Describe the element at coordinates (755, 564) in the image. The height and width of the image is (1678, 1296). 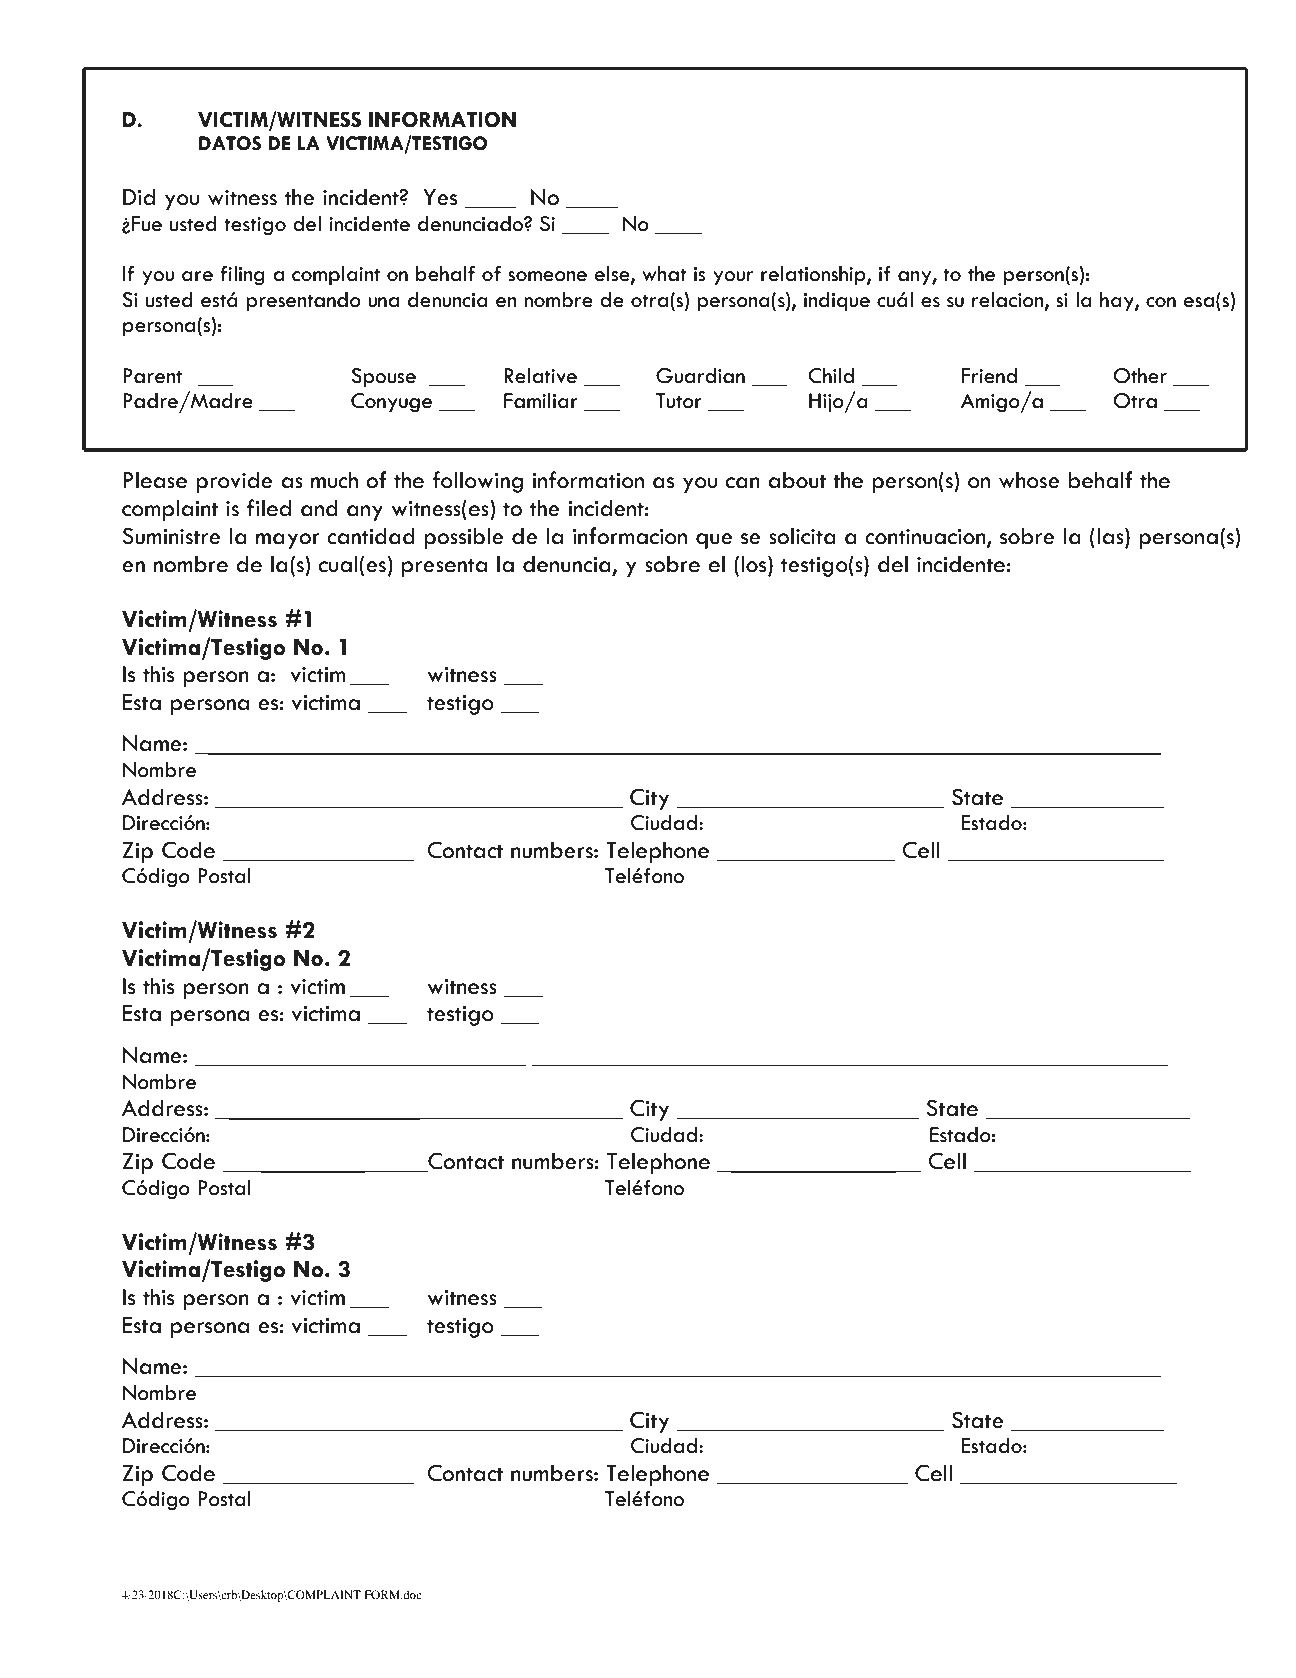
I see `los` at that location.
